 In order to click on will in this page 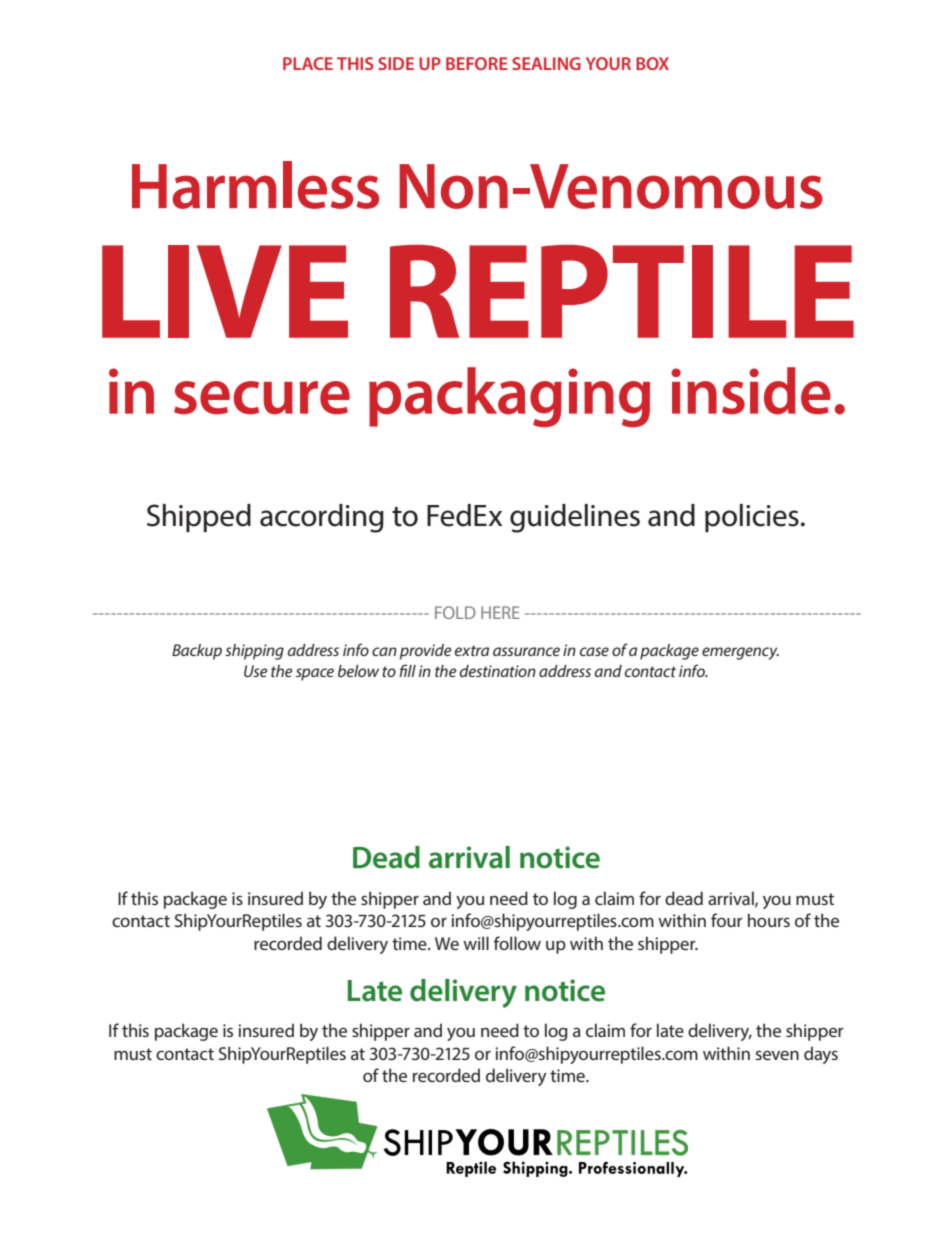, I will do `click(476, 943)`.
